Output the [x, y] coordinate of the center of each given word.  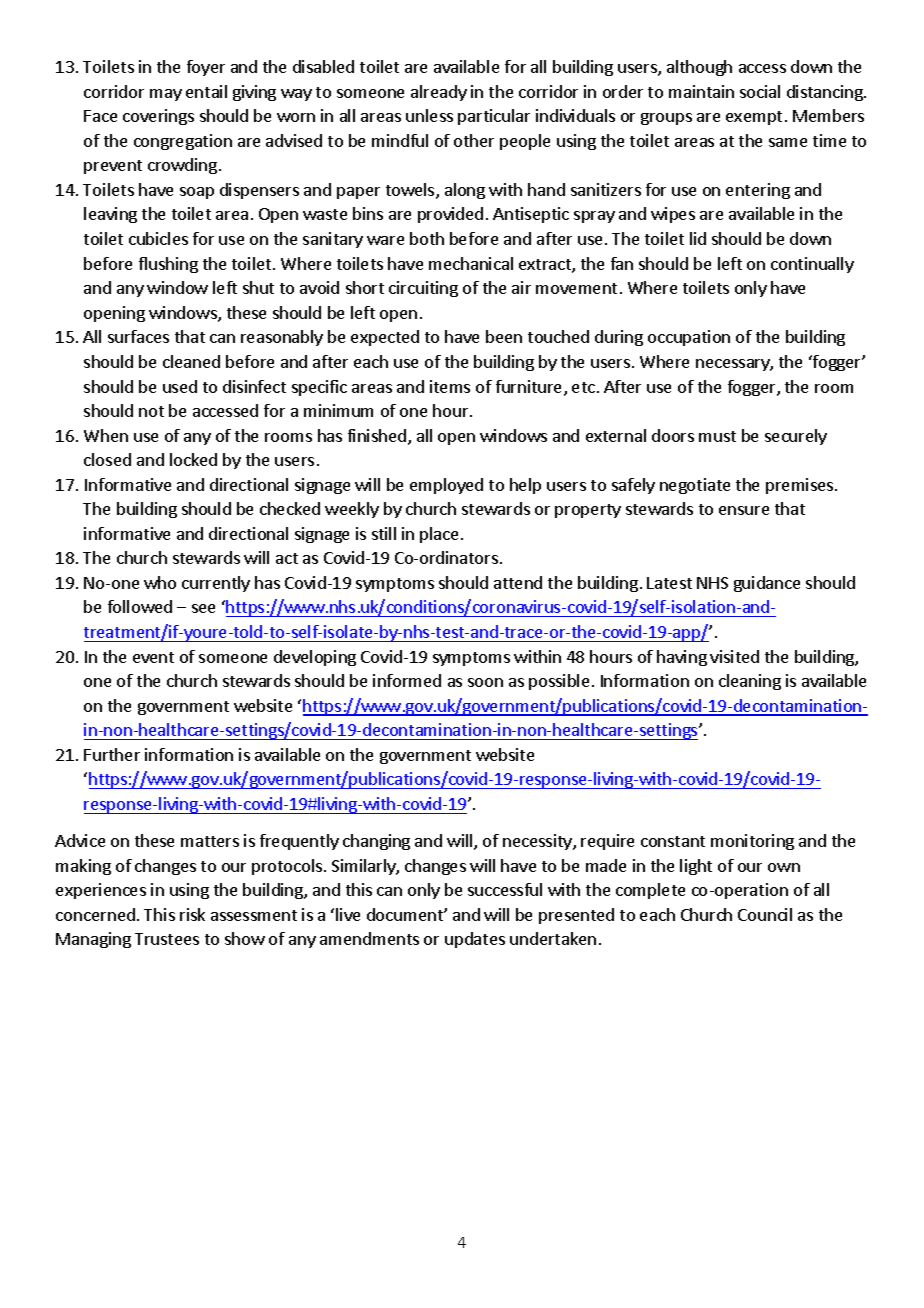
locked [193, 459]
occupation [689, 338]
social [760, 91]
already [439, 93]
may [166, 95]
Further [112, 754]
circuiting [423, 289]
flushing [168, 265]
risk [192, 914]
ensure [744, 510]
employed [446, 486]
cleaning [750, 682]
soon [485, 682]
